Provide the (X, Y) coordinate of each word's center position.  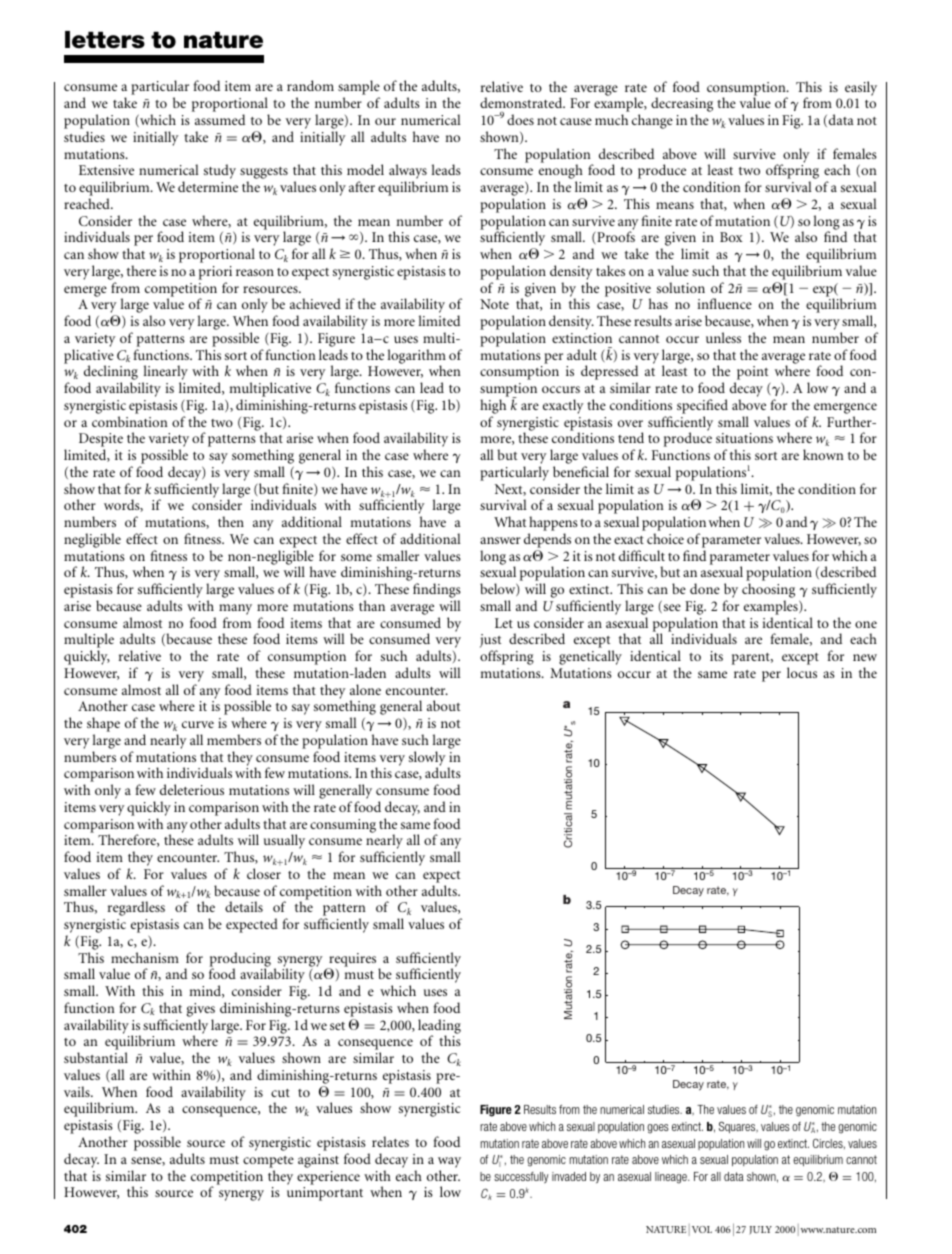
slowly (427, 759)
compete (268, 1162)
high (493, 406)
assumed (220, 119)
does (520, 119)
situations (744, 438)
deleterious (192, 789)
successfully (521, 1177)
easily (861, 88)
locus (802, 672)
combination (130, 421)
